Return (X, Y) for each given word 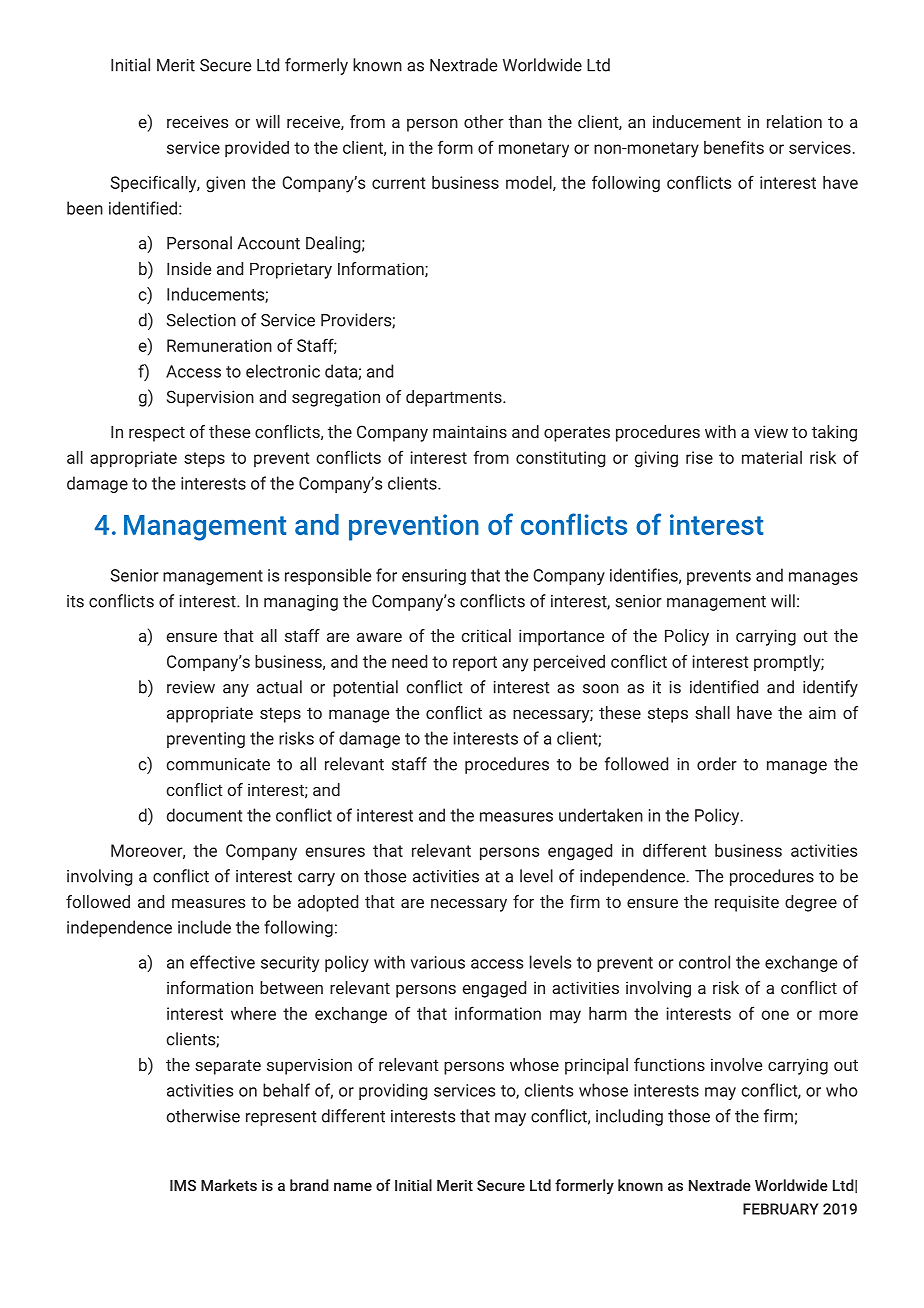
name (353, 1186)
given (225, 184)
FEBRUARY (781, 1209)
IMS (183, 1185)
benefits (734, 147)
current (398, 183)
